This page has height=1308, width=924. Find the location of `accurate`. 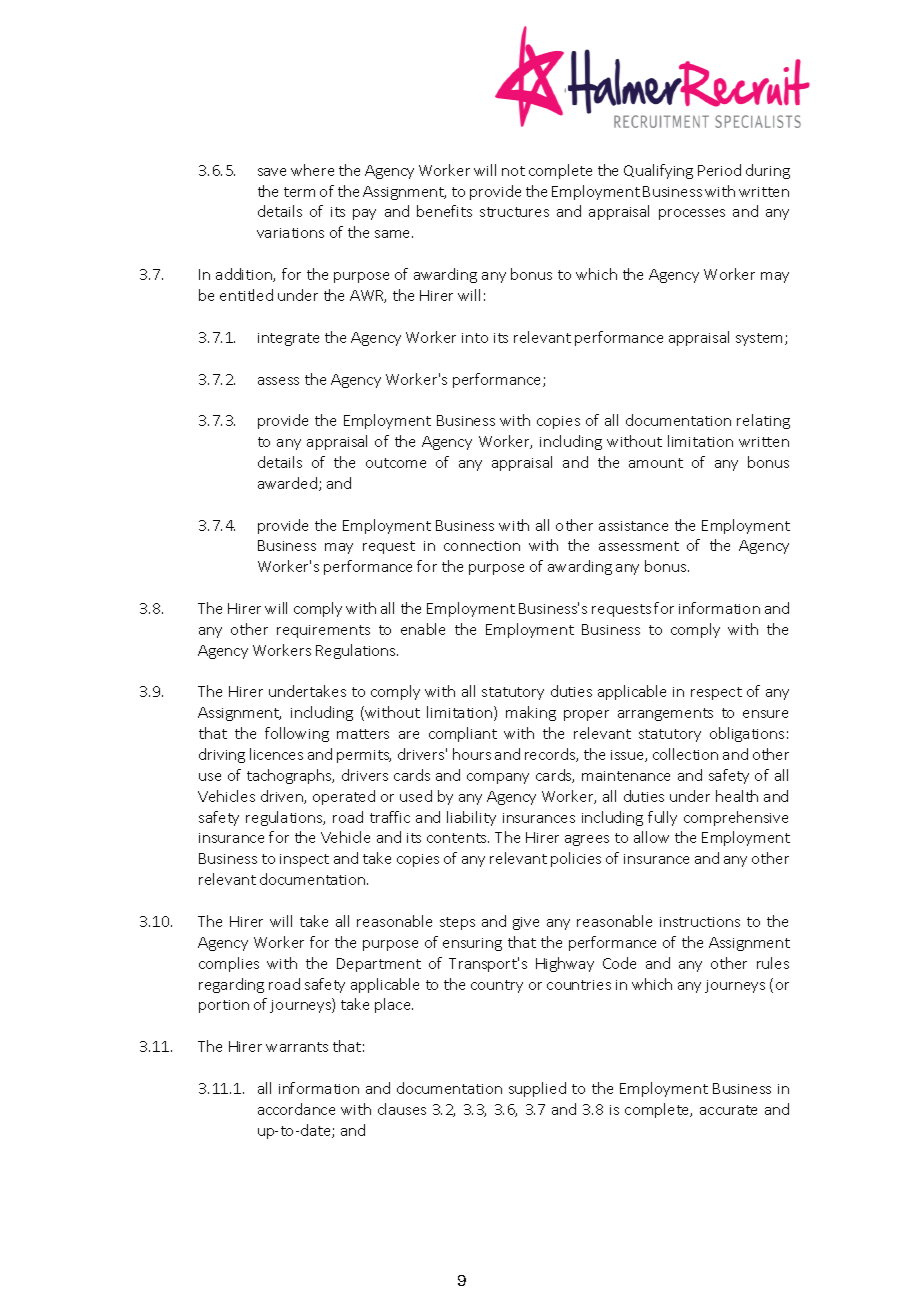

accurate is located at coordinates (728, 1110).
